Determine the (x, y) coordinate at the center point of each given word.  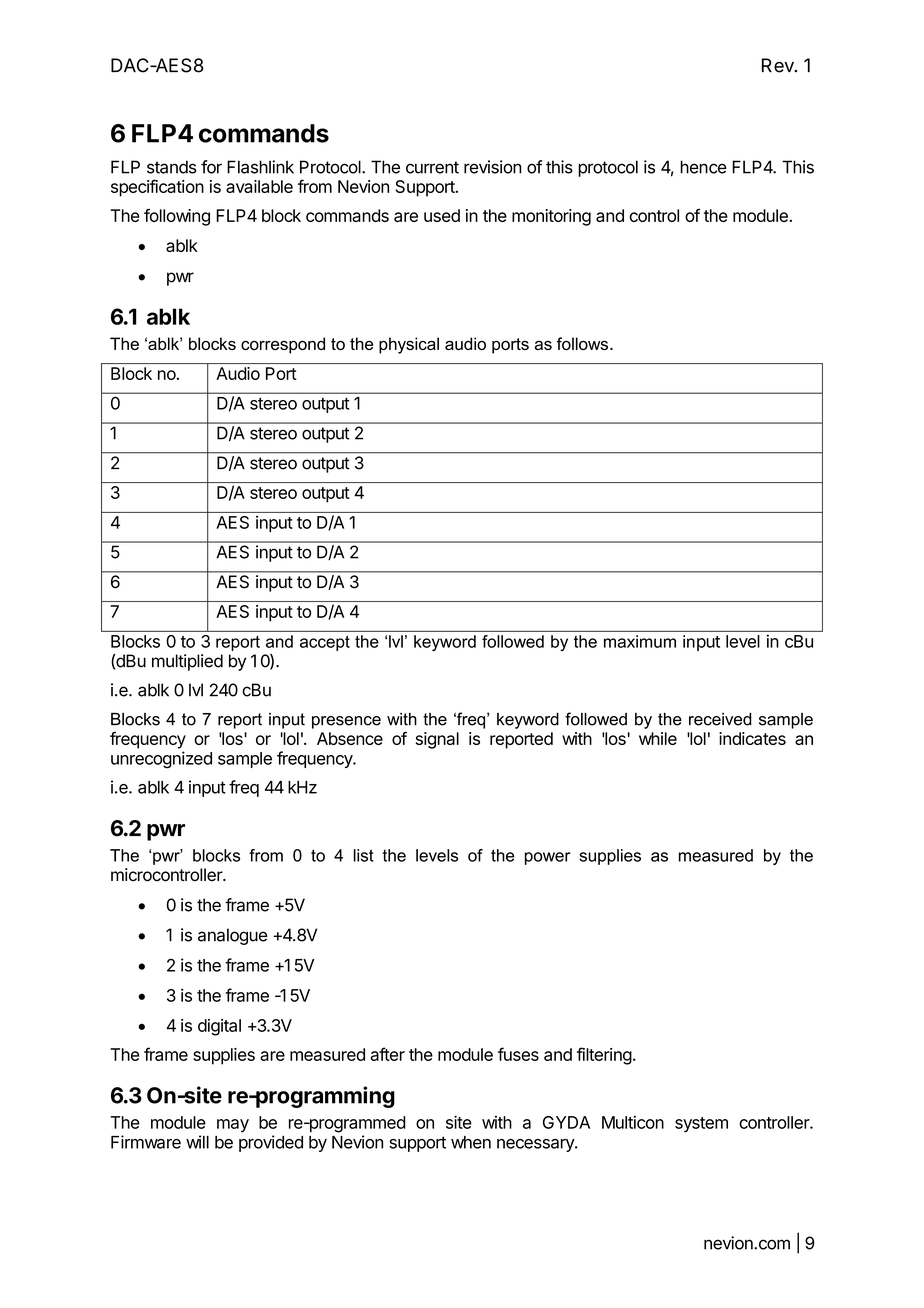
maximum (640, 641)
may (233, 1125)
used (442, 215)
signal (437, 740)
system (701, 1125)
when (471, 1142)
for (211, 167)
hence (703, 167)
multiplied (187, 662)
